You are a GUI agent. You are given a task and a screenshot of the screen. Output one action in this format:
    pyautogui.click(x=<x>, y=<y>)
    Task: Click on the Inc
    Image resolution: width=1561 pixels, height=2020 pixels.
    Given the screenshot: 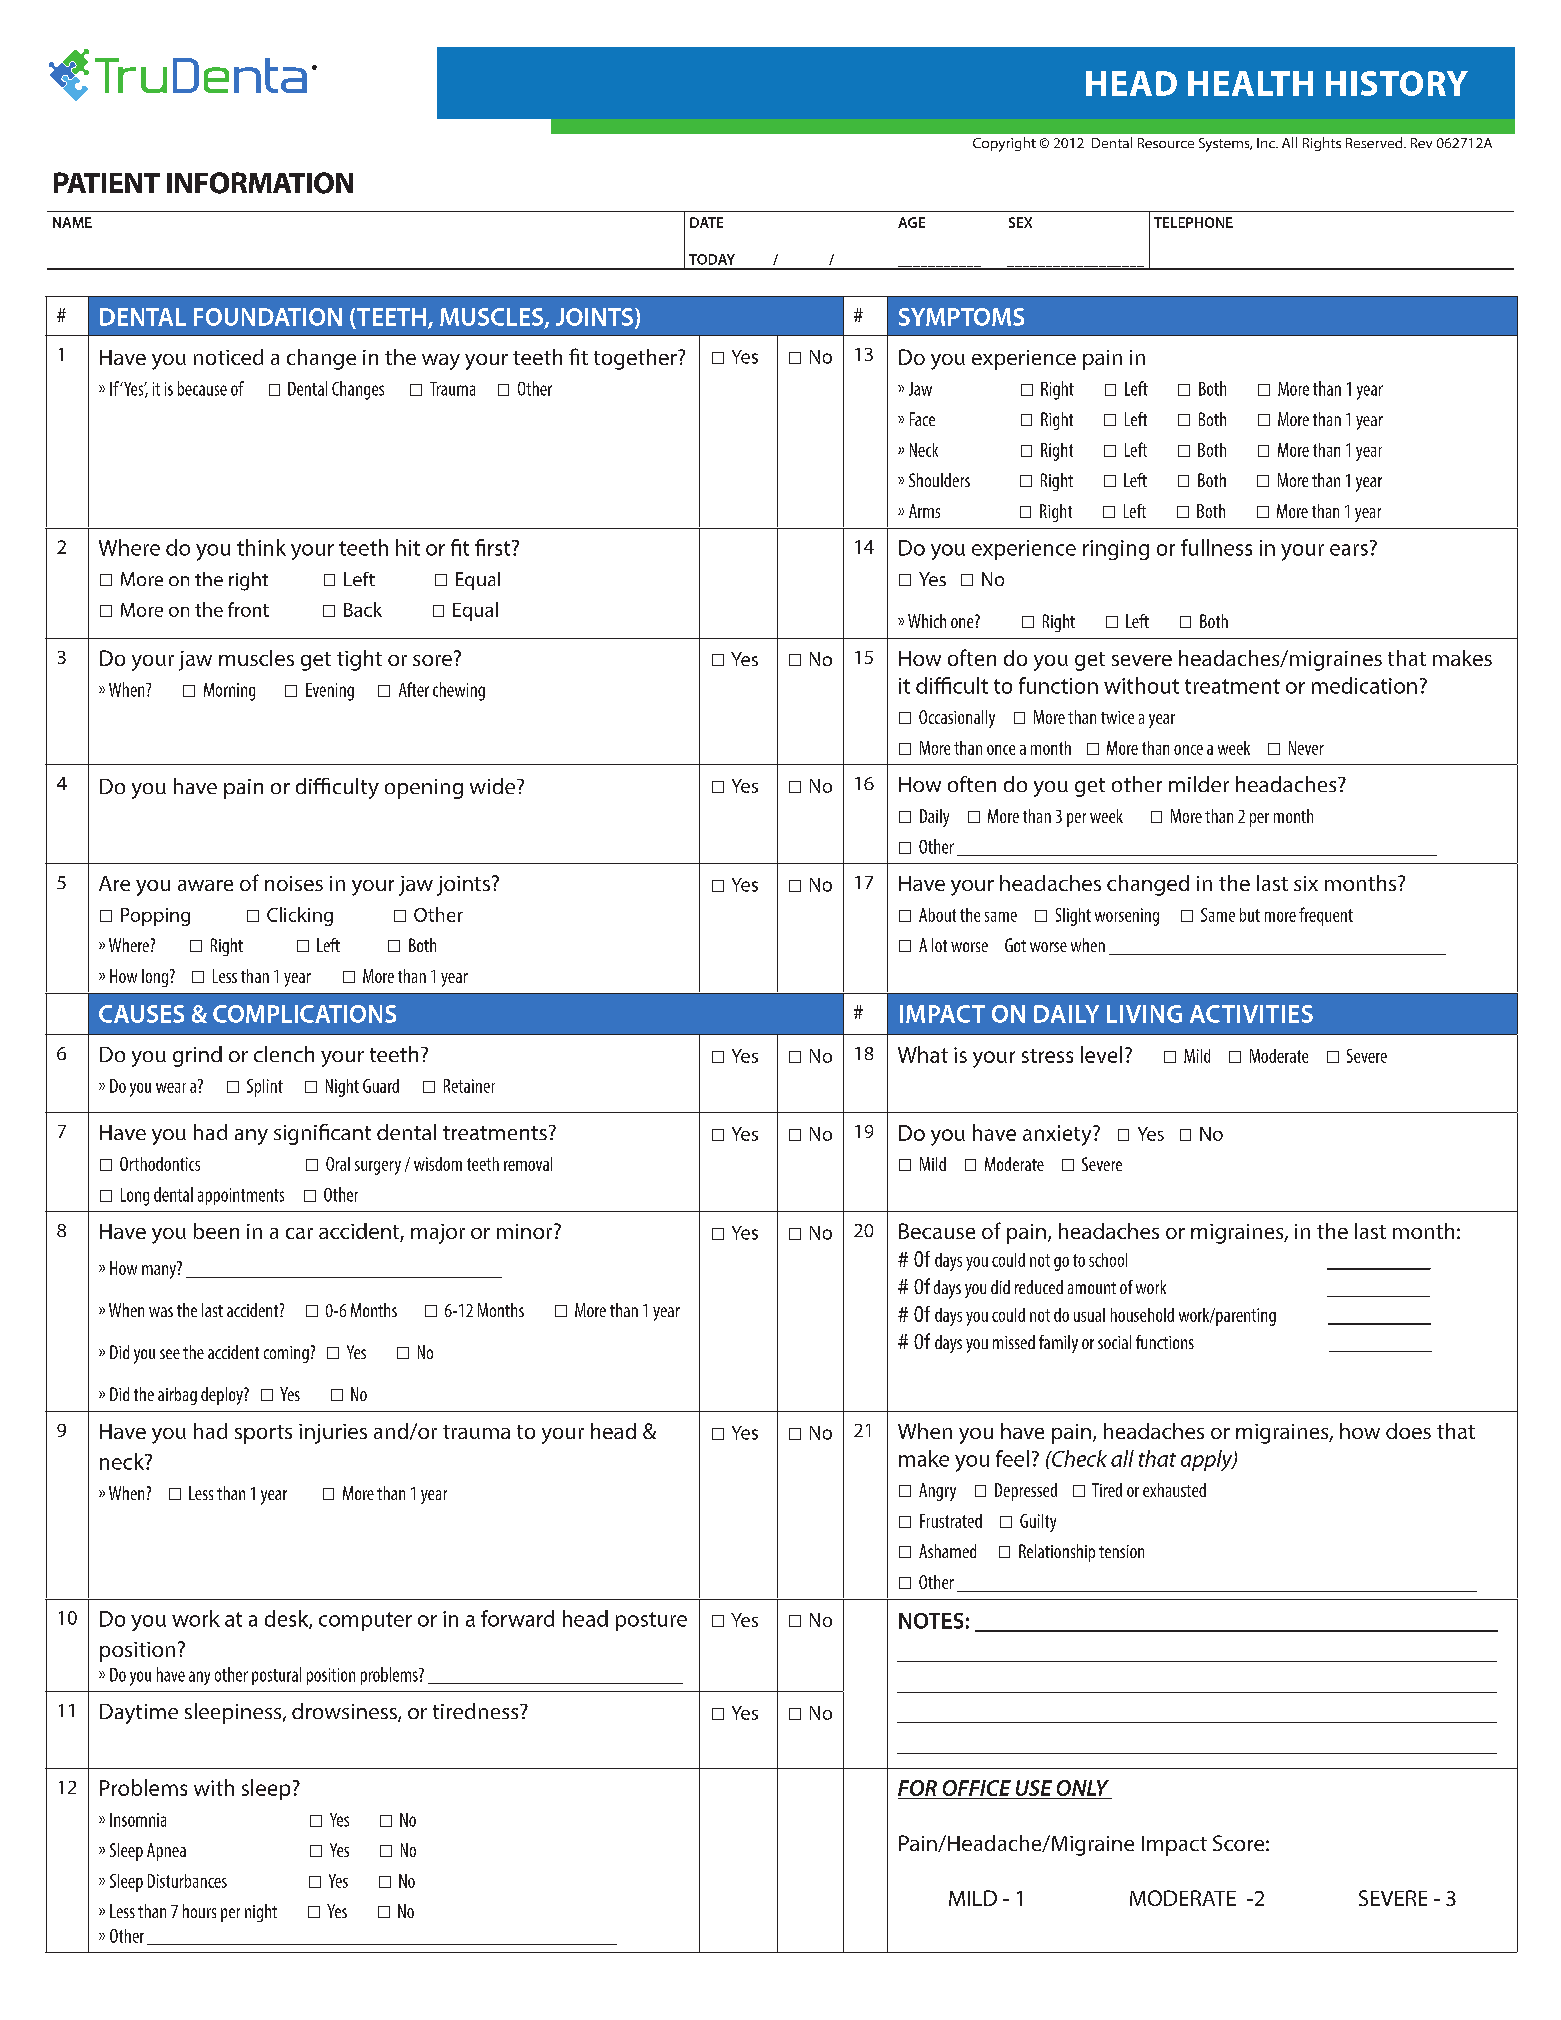 What is the action you would take?
    pyautogui.click(x=1267, y=143)
